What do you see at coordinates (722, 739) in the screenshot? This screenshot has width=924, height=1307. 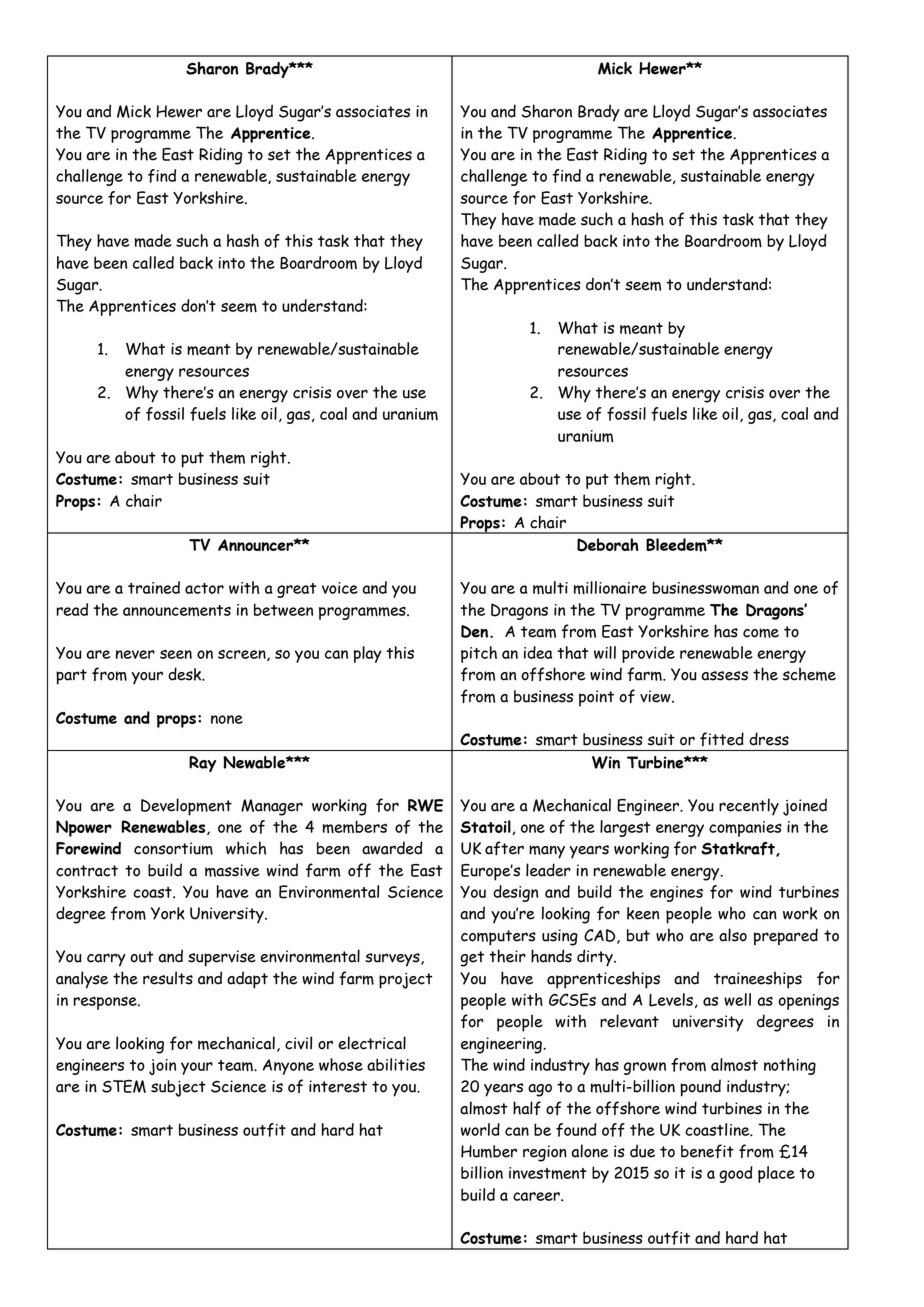 I see `fitted` at bounding box center [722, 739].
